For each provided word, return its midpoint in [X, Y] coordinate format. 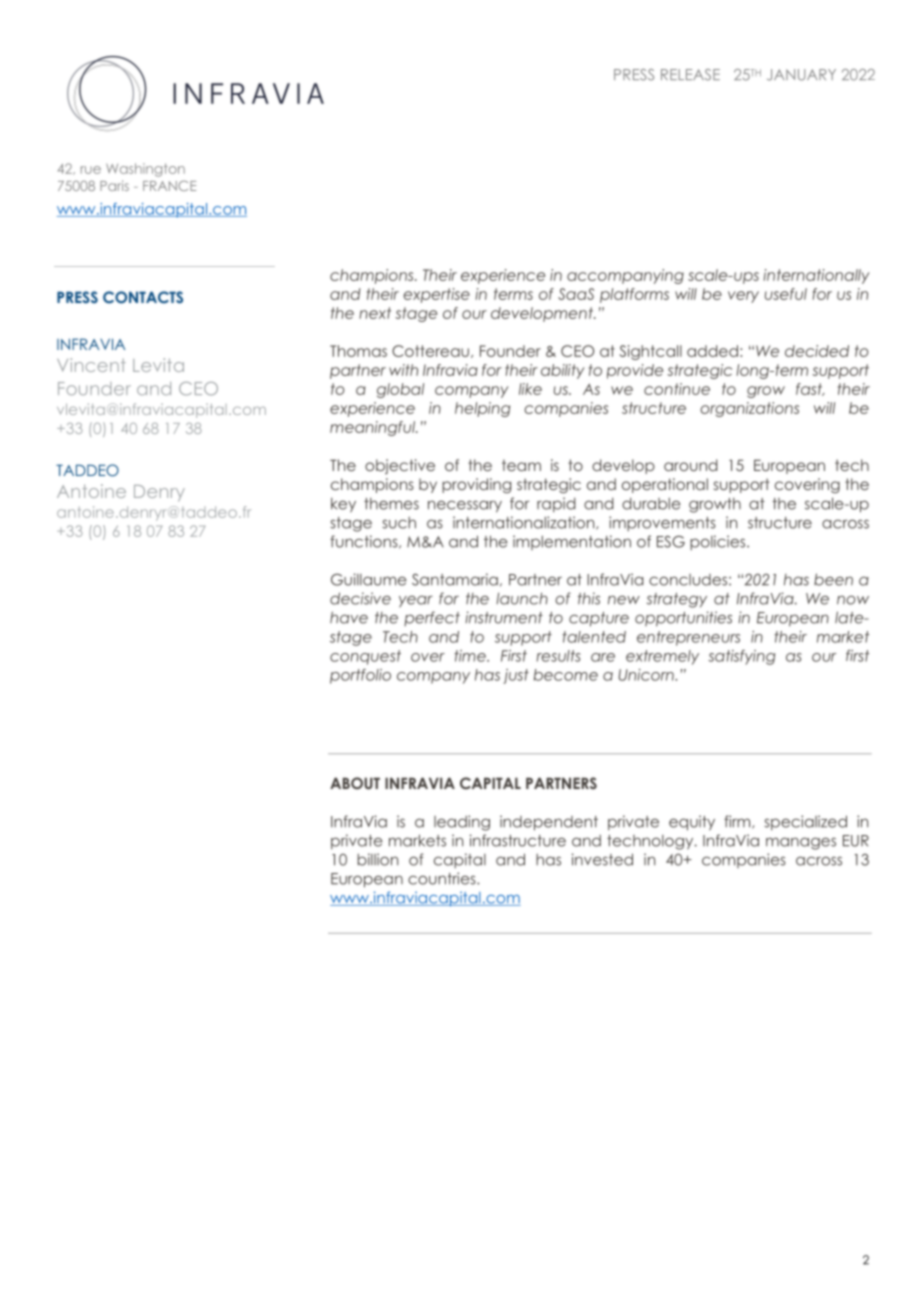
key [343, 505]
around [691, 465]
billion [378, 859]
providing [476, 485]
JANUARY [801, 75]
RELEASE [690, 75]
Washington [145, 170]
